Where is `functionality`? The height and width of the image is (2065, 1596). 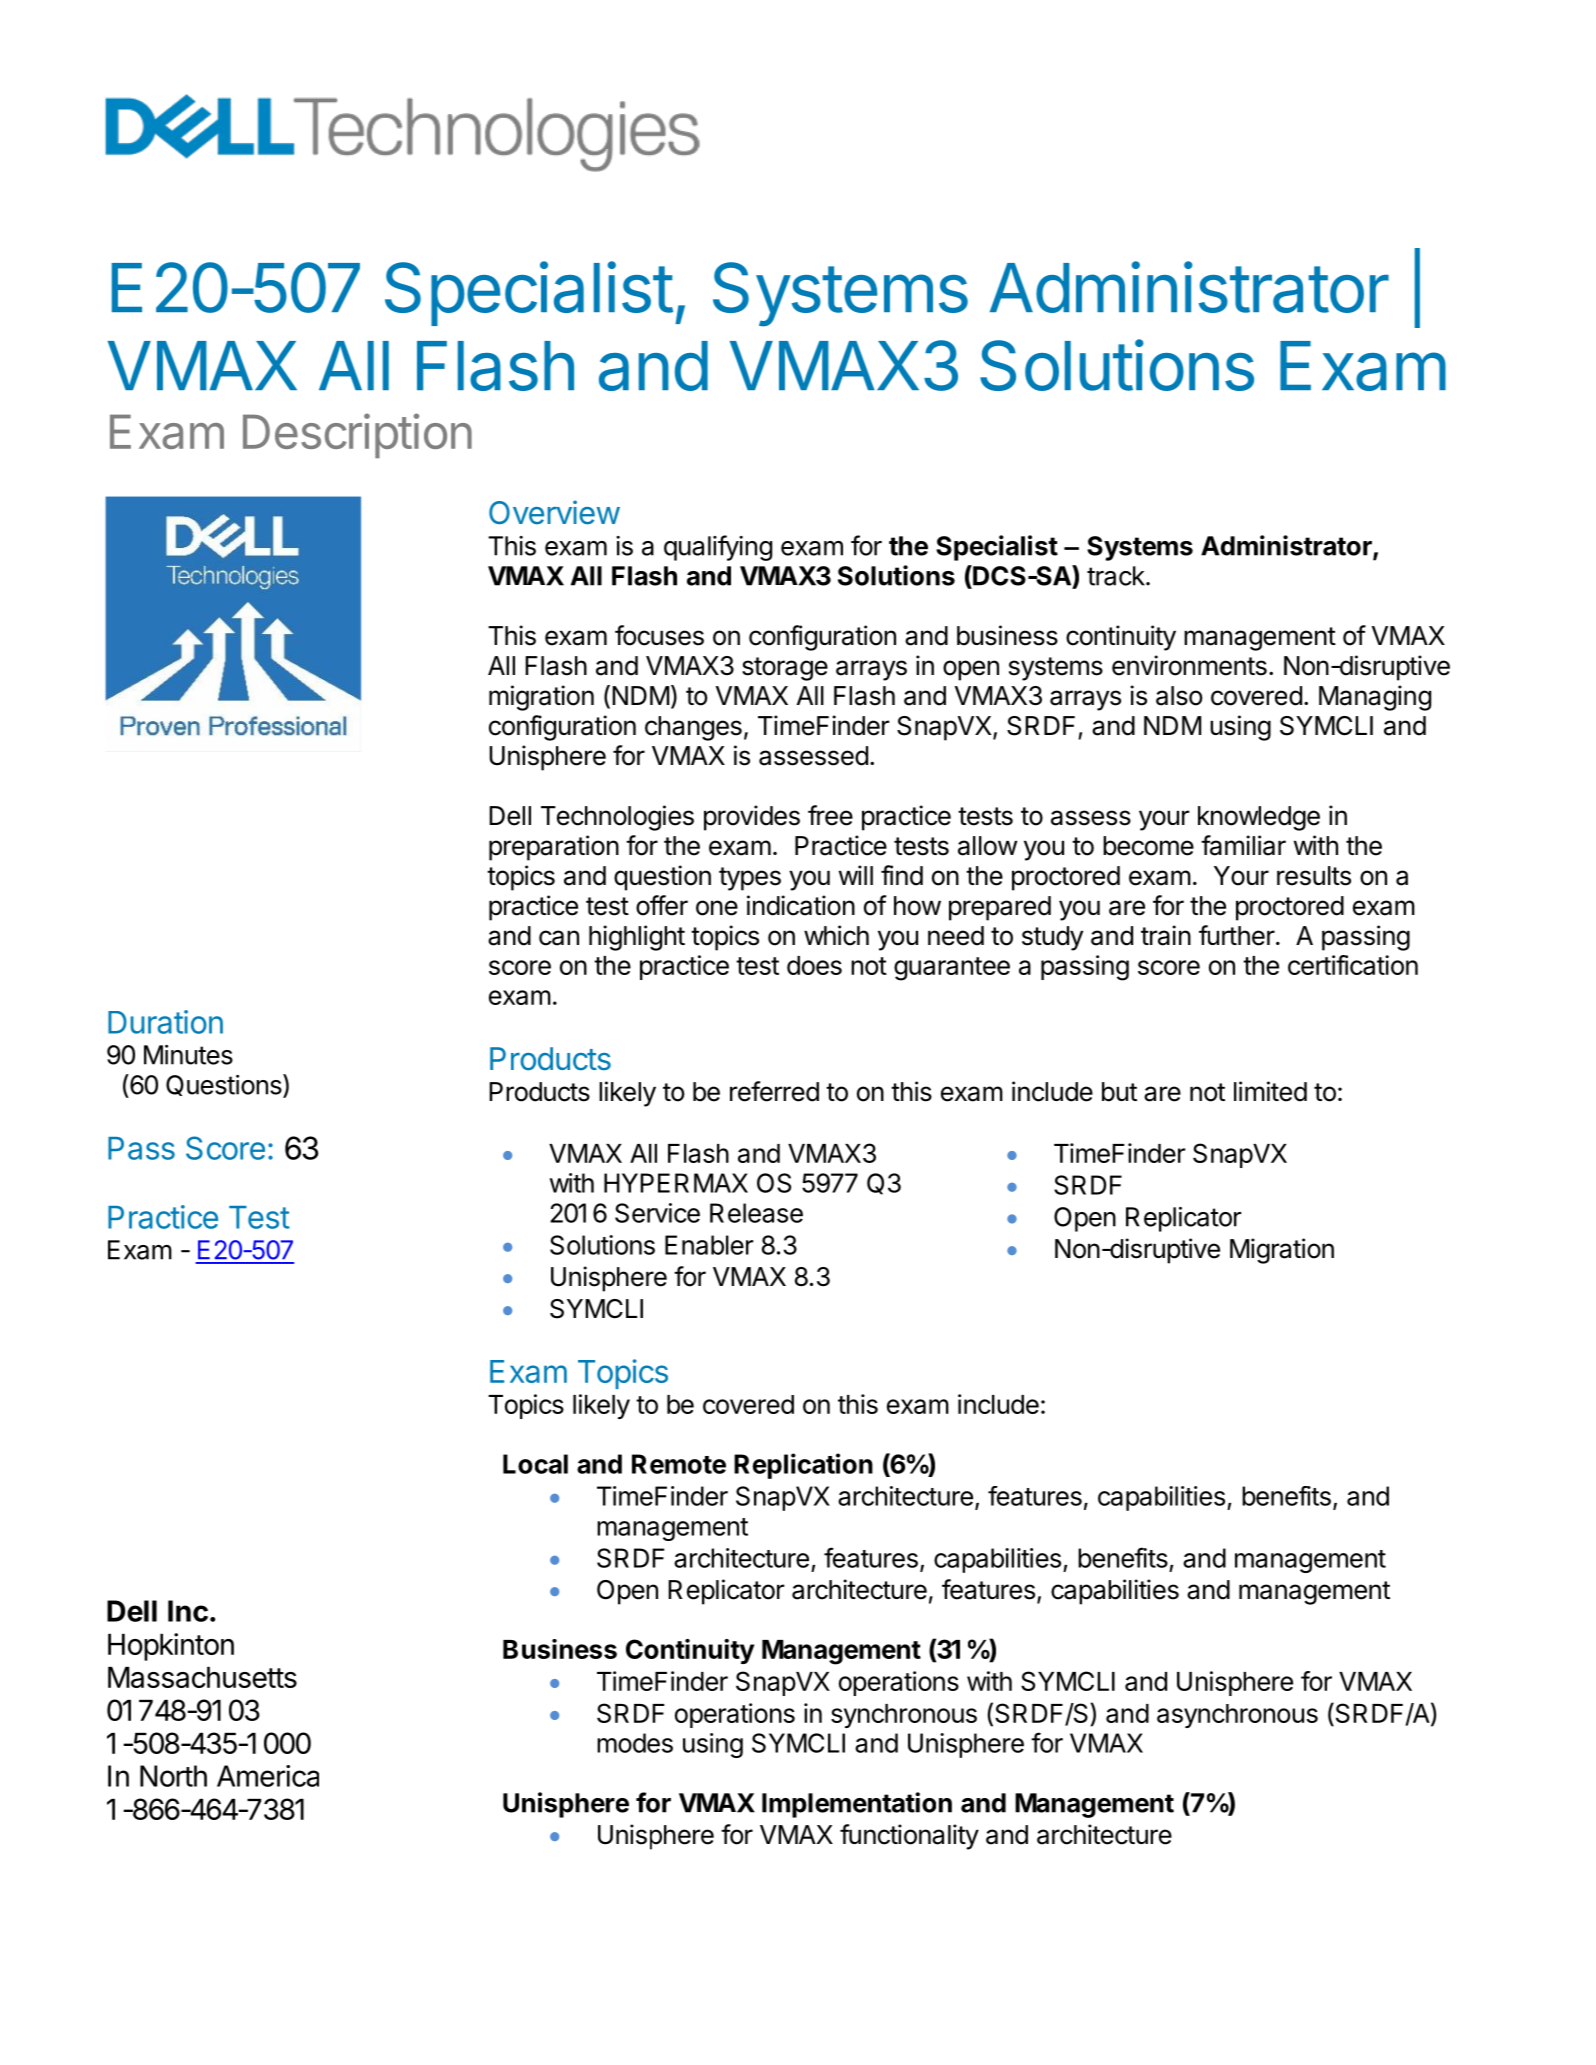
functionality is located at coordinates (909, 1837).
